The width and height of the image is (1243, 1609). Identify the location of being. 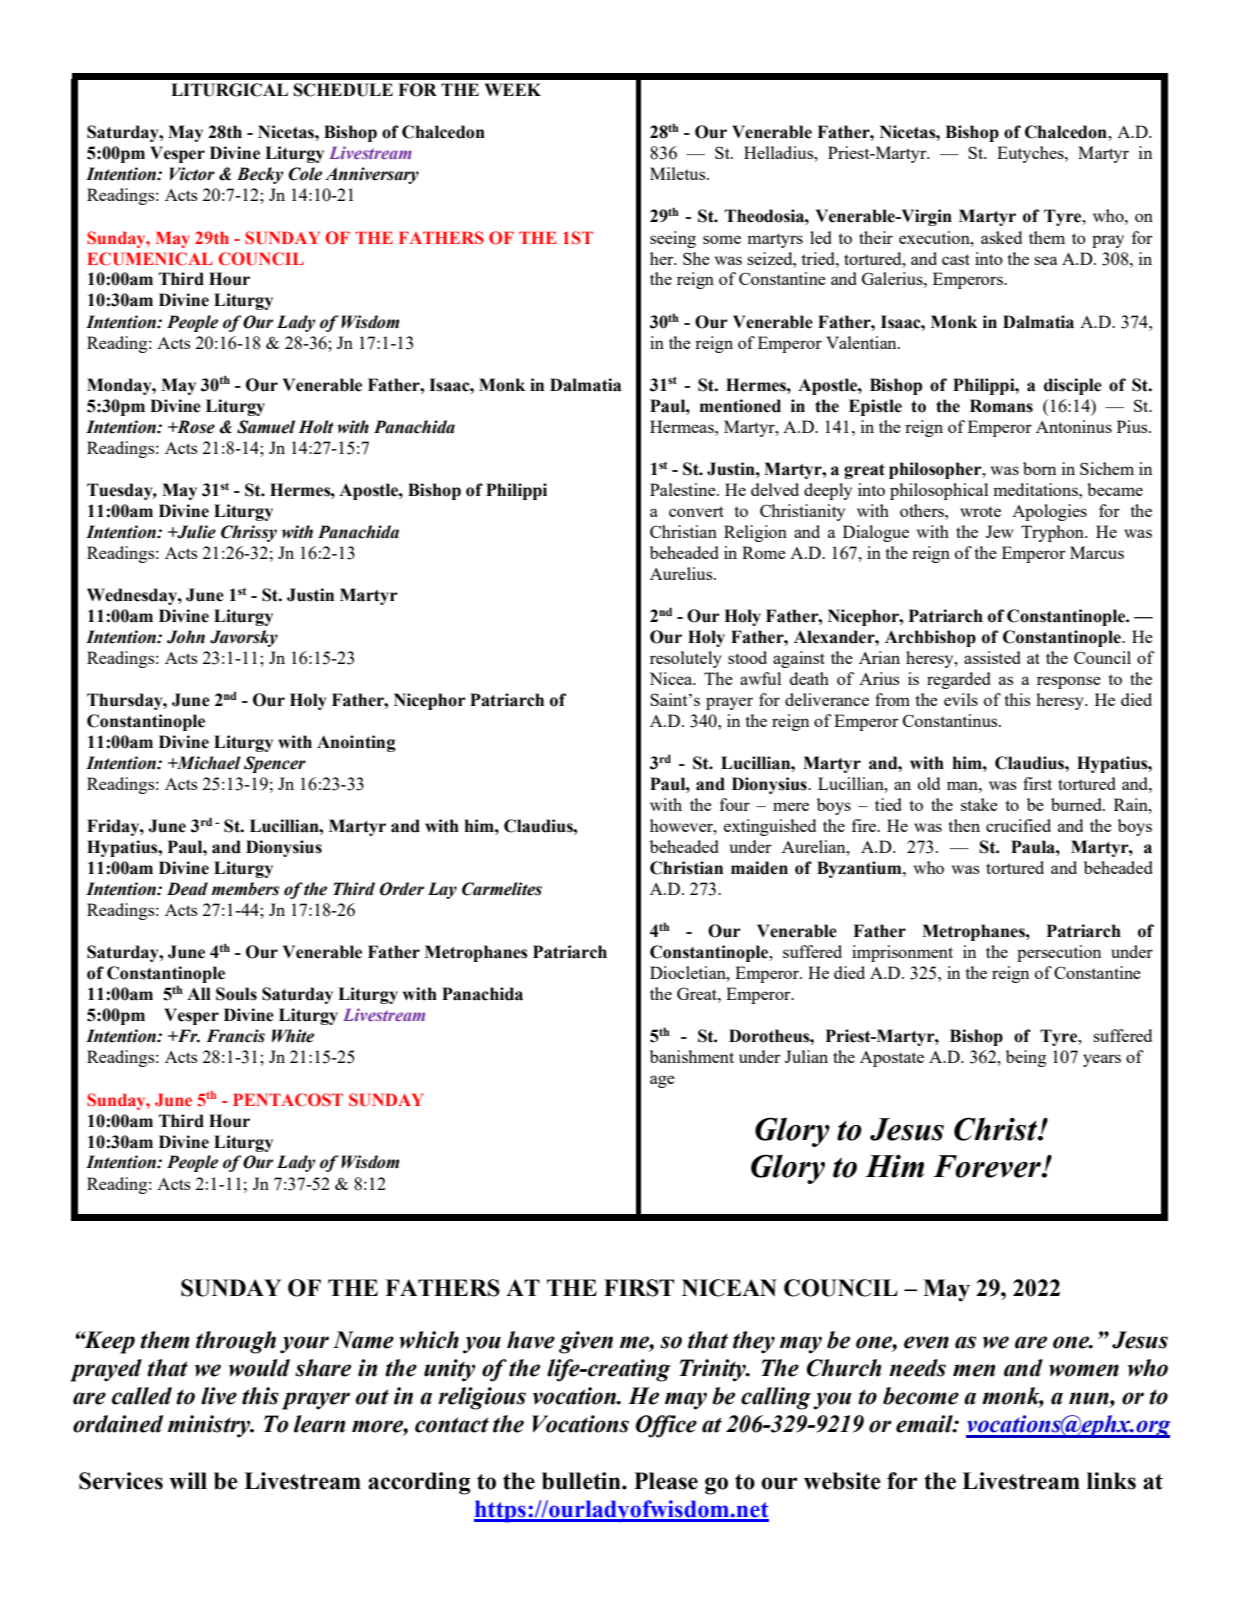
(1026, 1058).
